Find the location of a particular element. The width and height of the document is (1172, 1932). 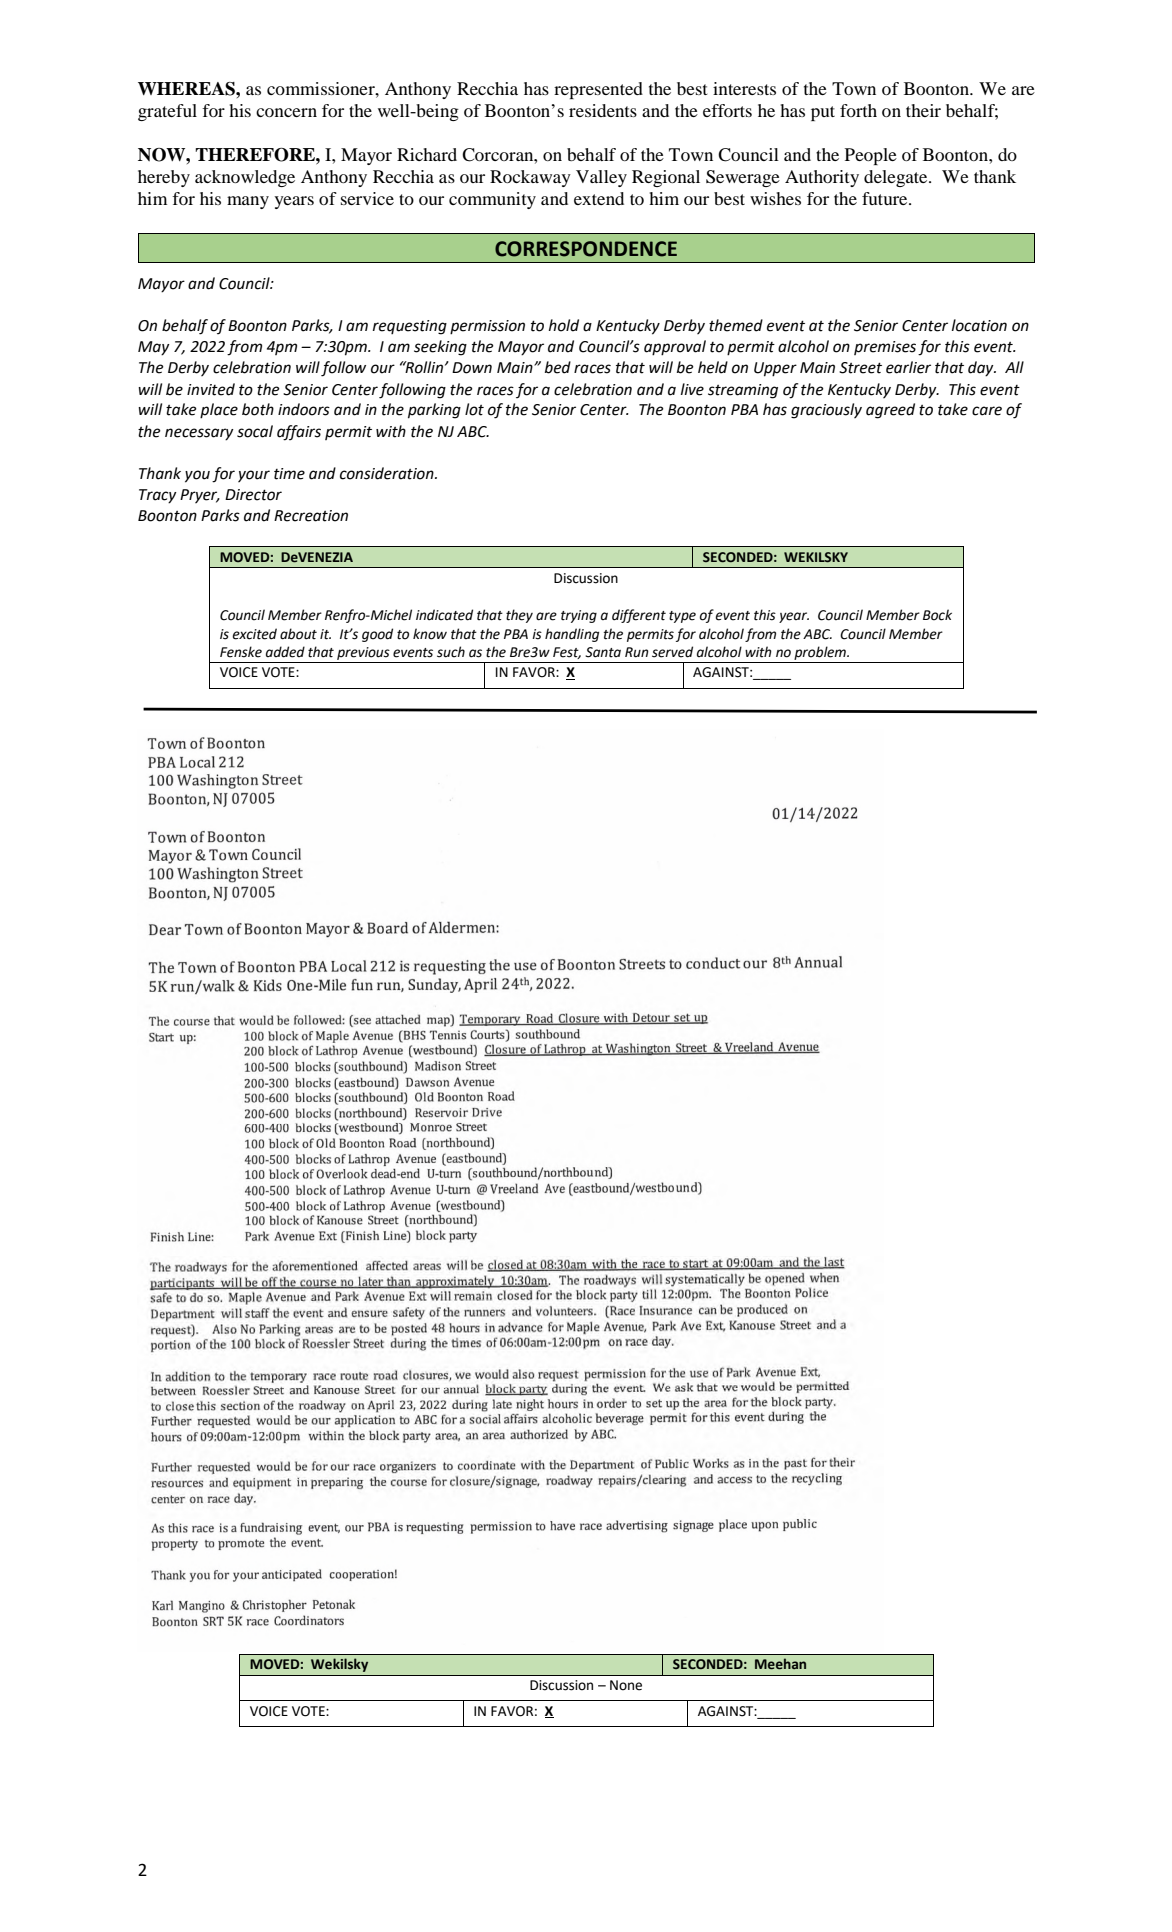

Meehan is located at coordinates (780, 1664).
